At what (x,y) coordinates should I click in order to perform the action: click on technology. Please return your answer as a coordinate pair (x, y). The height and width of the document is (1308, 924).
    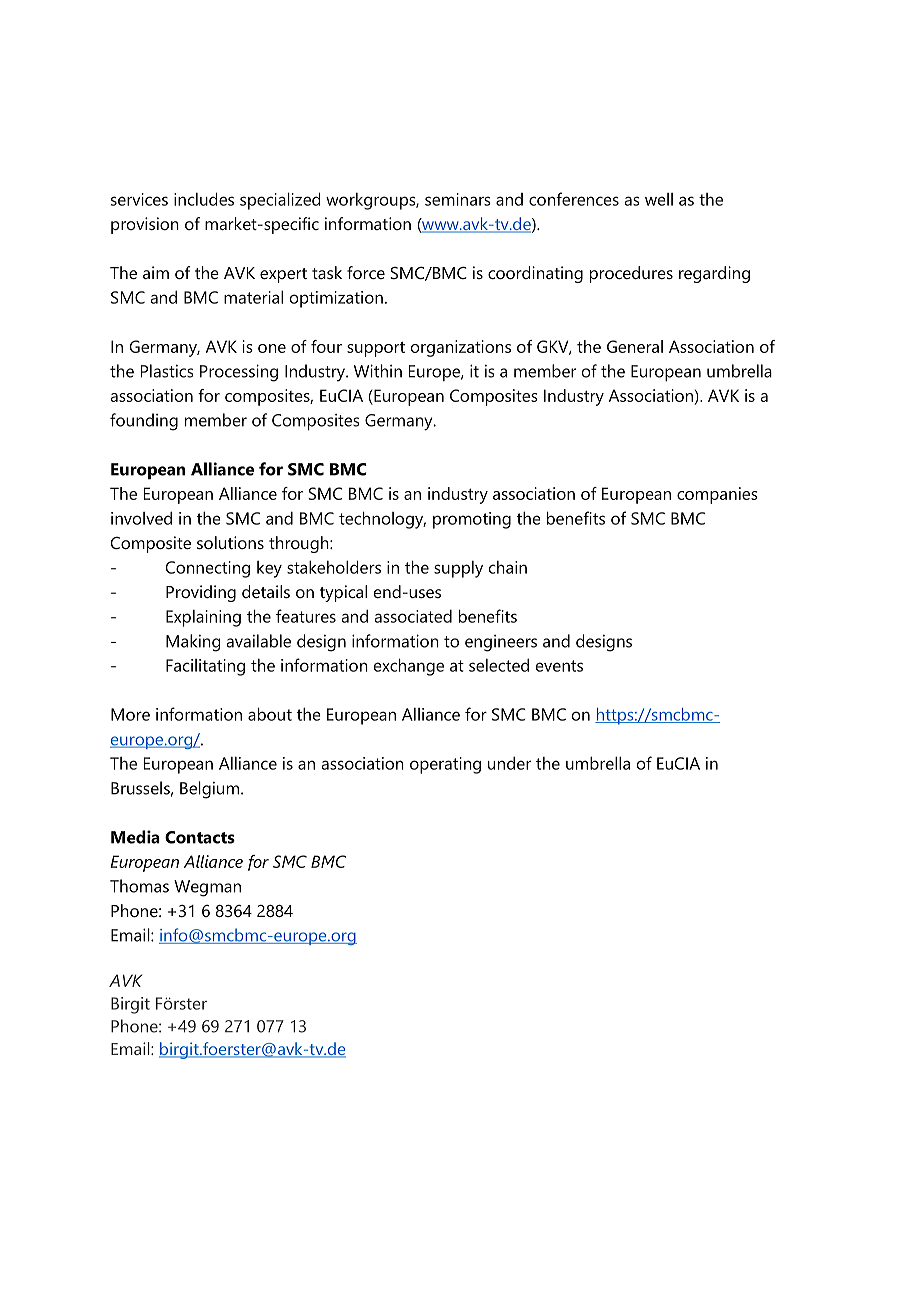
    Looking at the image, I should click on (382, 520).
